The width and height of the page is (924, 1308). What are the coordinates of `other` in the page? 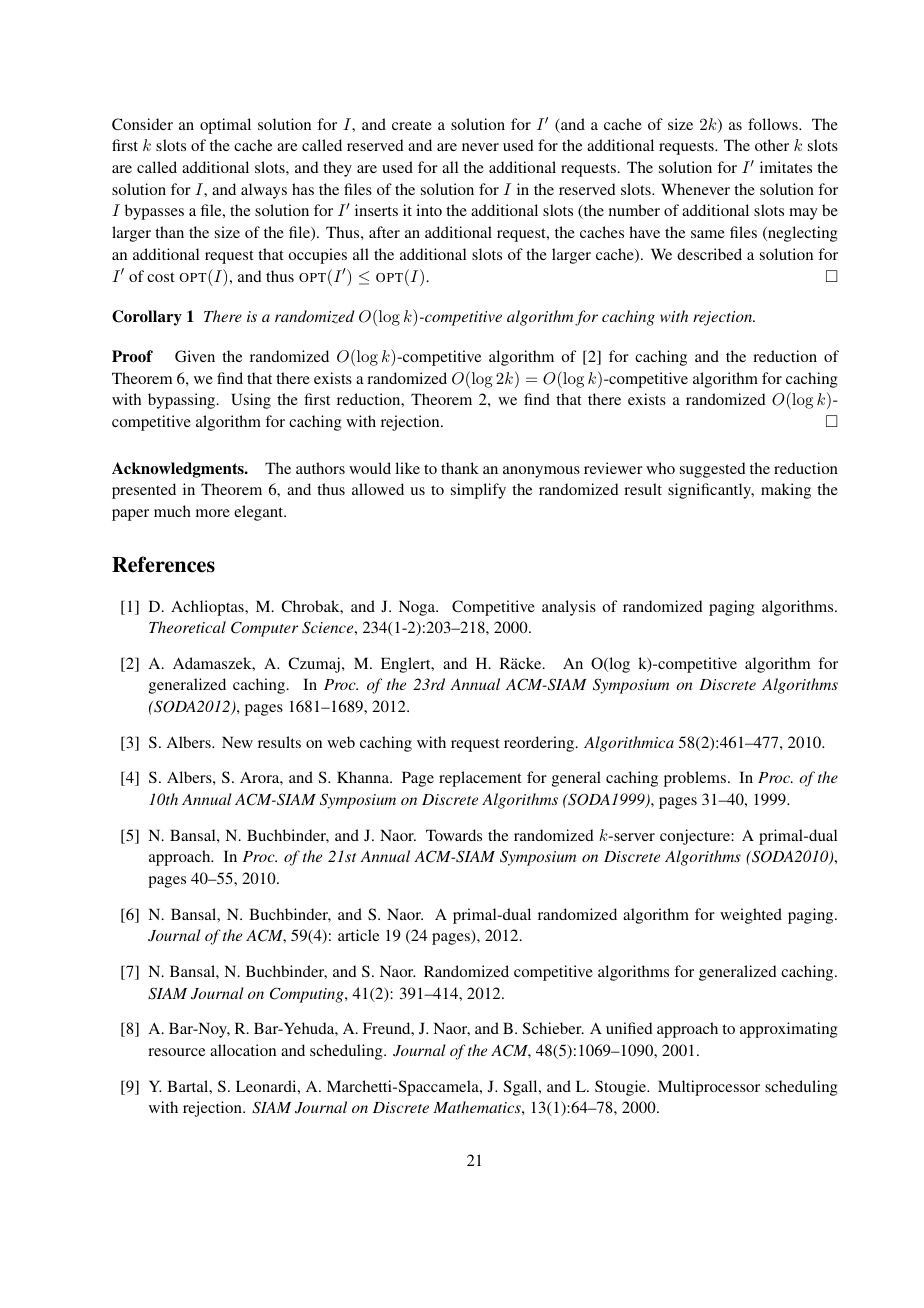 It's located at (772, 145).
